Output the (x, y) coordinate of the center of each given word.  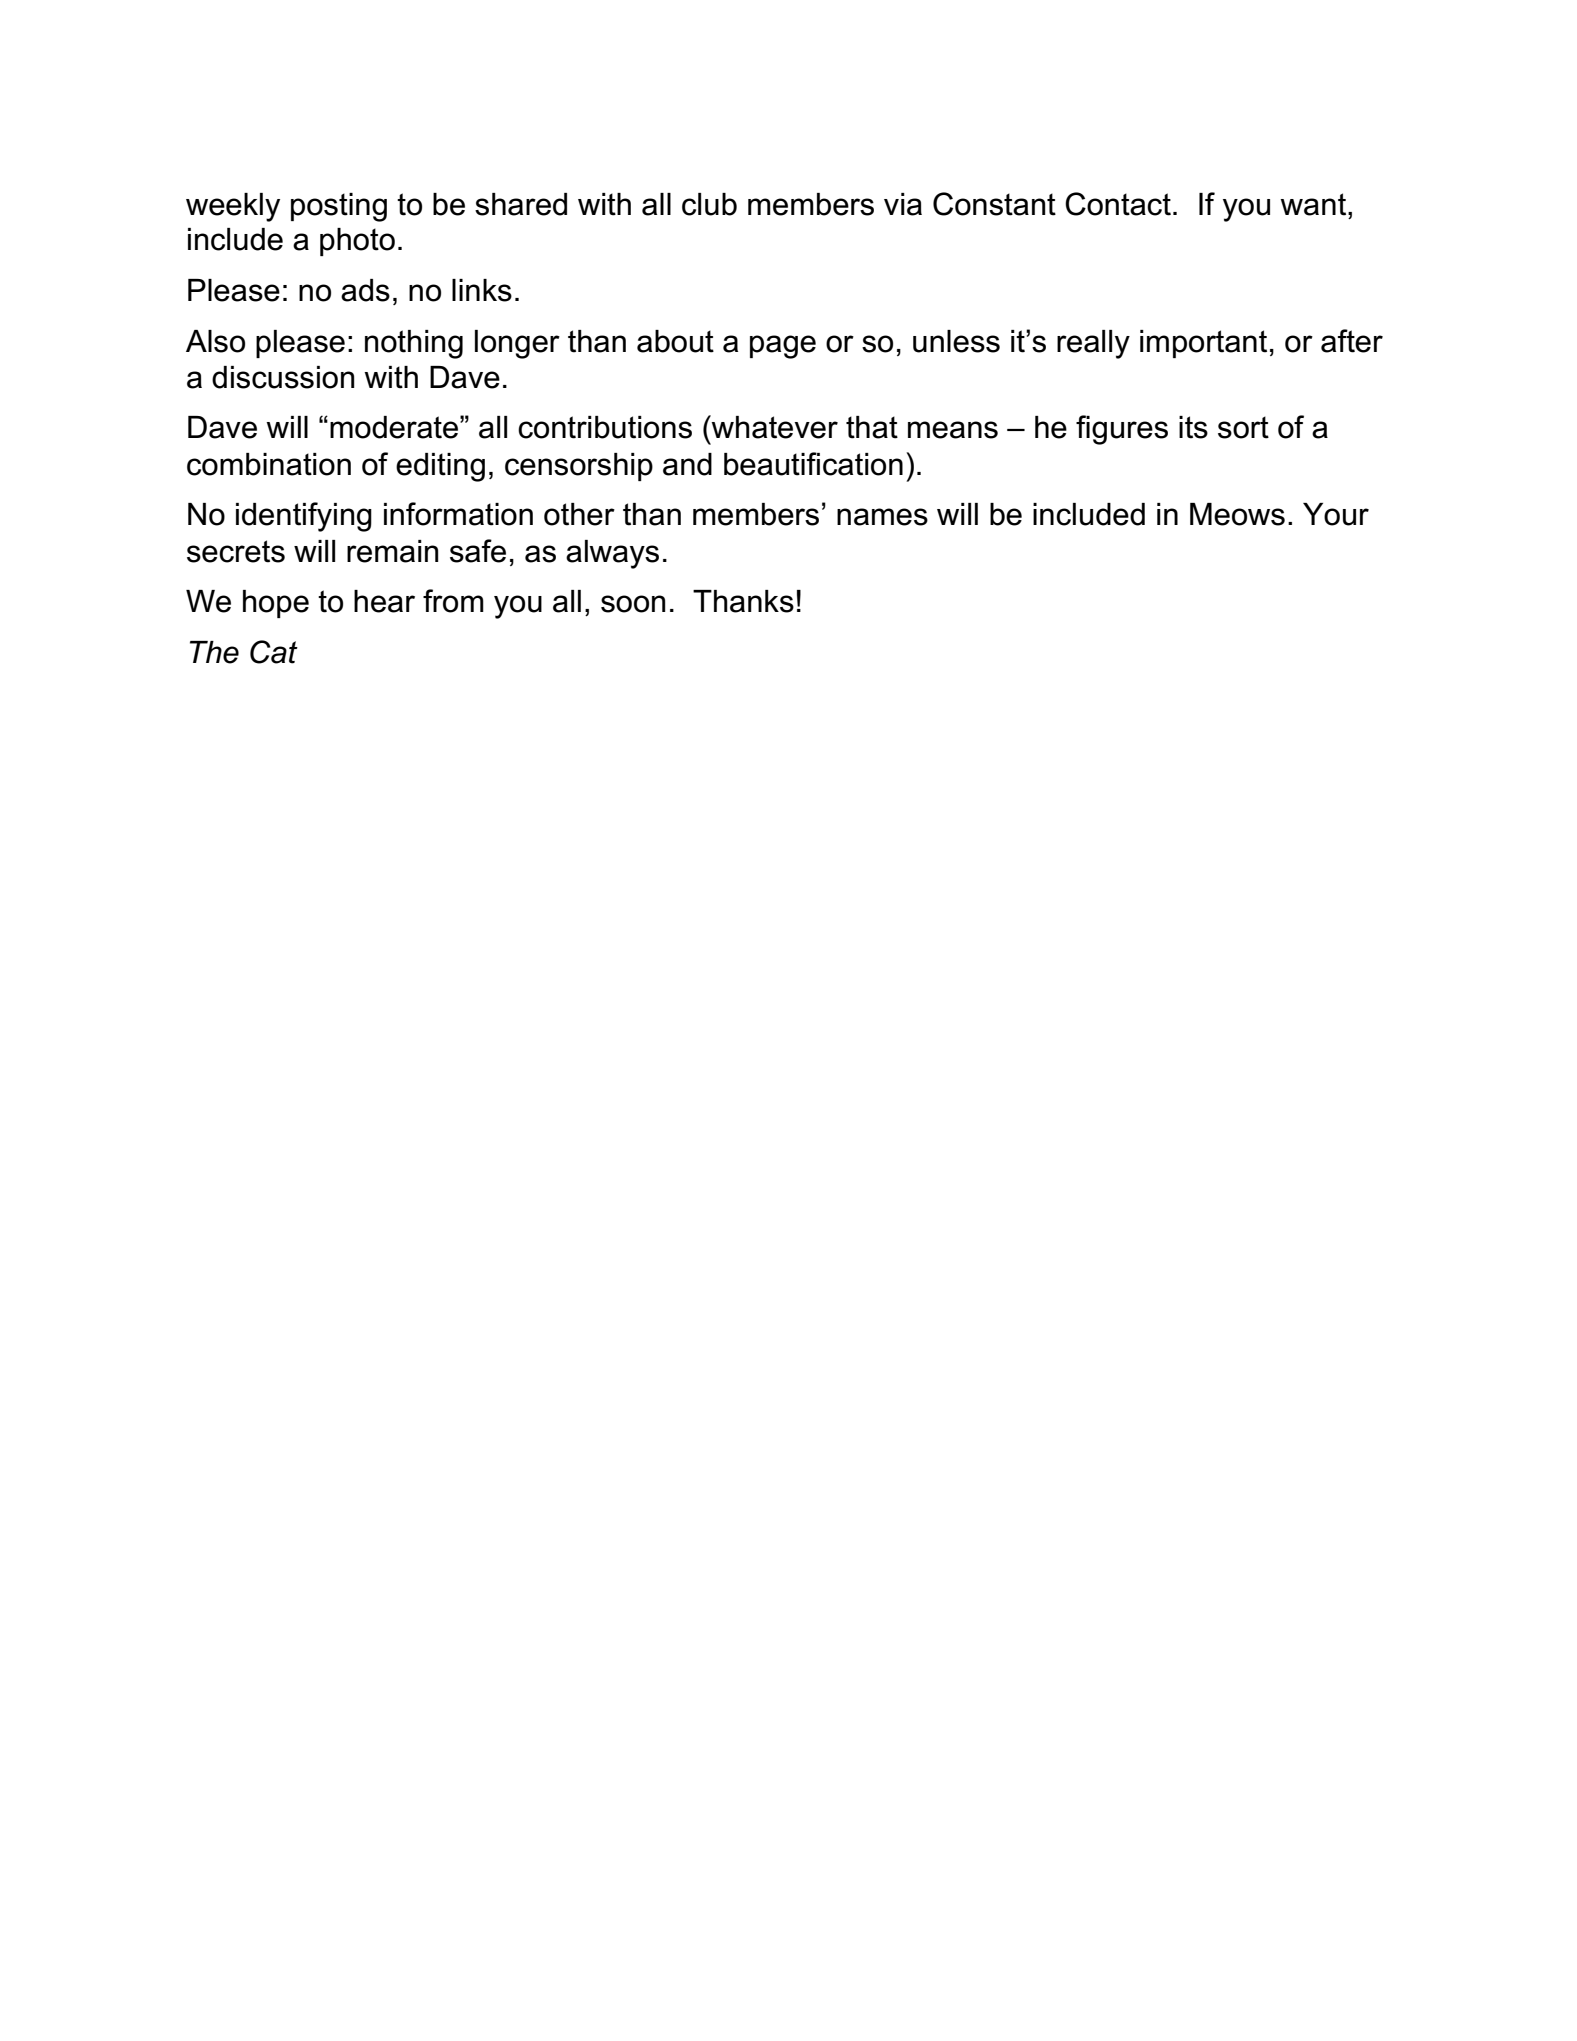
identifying (304, 517)
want (1314, 204)
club (709, 204)
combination (269, 464)
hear (384, 601)
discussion (283, 377)
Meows (1237, 514)
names (882, 517)
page (783, 347)
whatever (774, 427)
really (1093, 344)
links (482, 290)
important (1203, 344)
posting (339, 207)
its (1193, 427)
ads (365, 290)
